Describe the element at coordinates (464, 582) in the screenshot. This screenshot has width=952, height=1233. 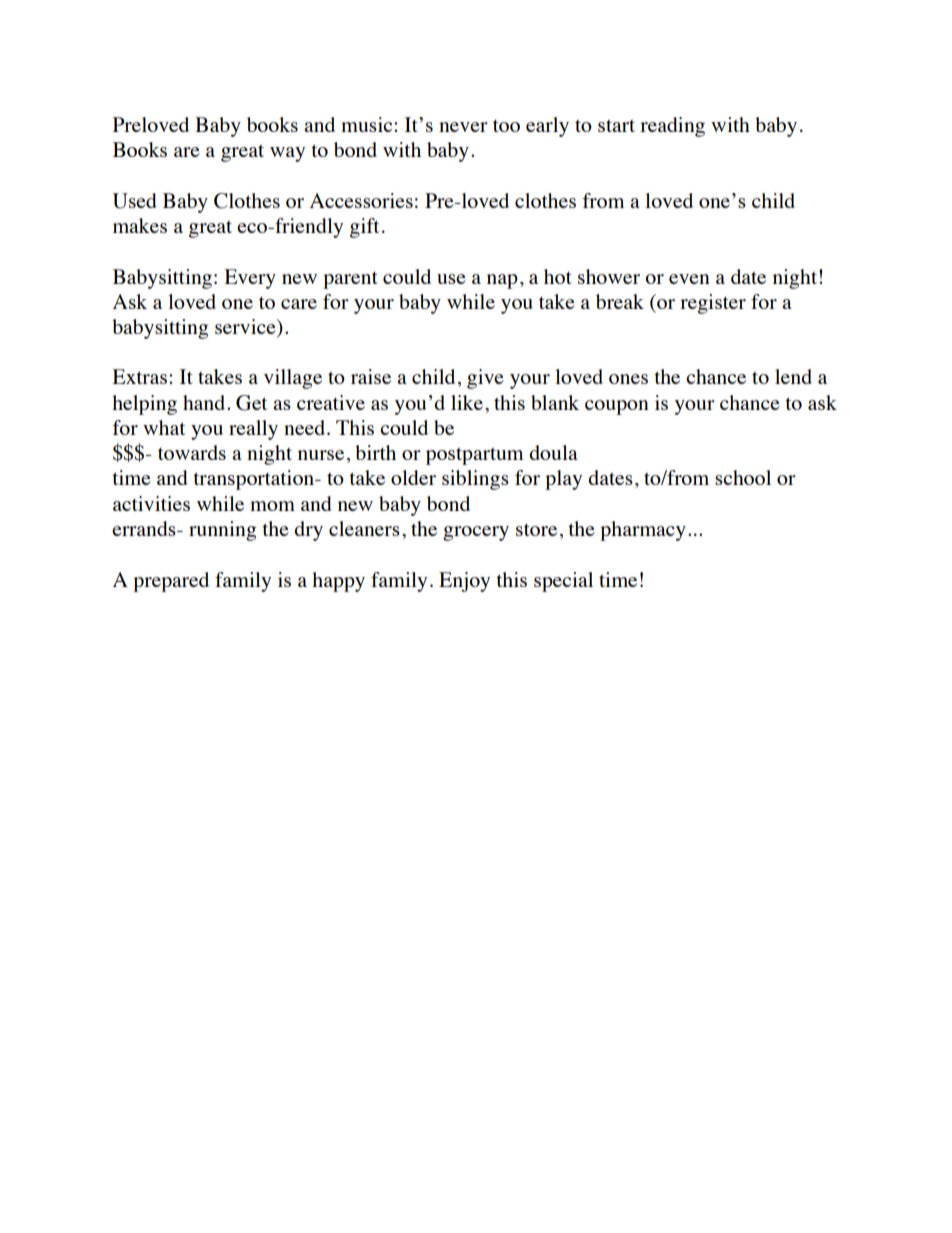
I see `Enjoy` at that location.
